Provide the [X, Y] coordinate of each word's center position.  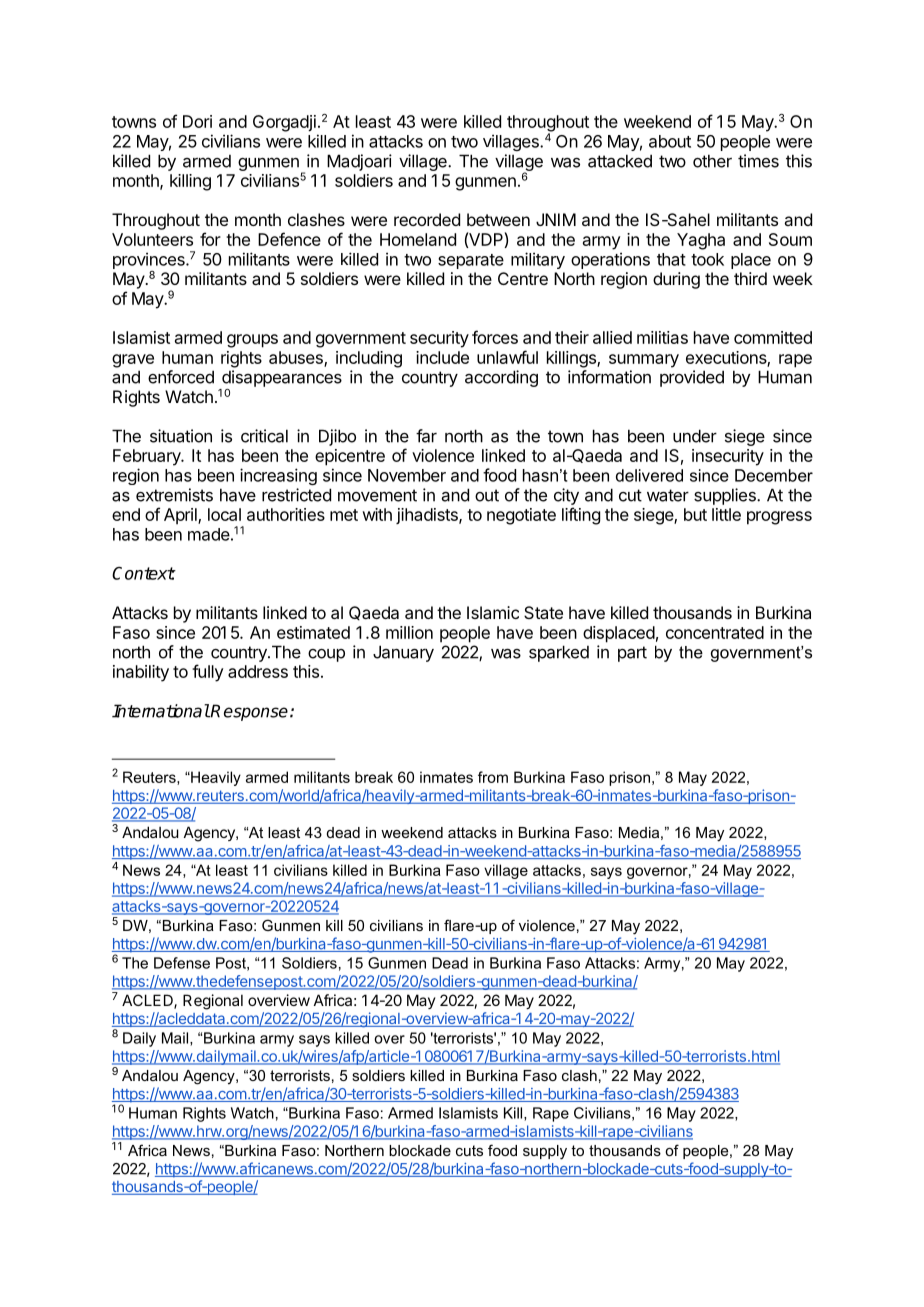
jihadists [428, 516]
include [442, 357]
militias [662, 337]
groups [252, 341]
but [695, 514]
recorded [427, 219]
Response [249, 712]
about [670, 141]
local [224, 514]
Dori [197, 121]
